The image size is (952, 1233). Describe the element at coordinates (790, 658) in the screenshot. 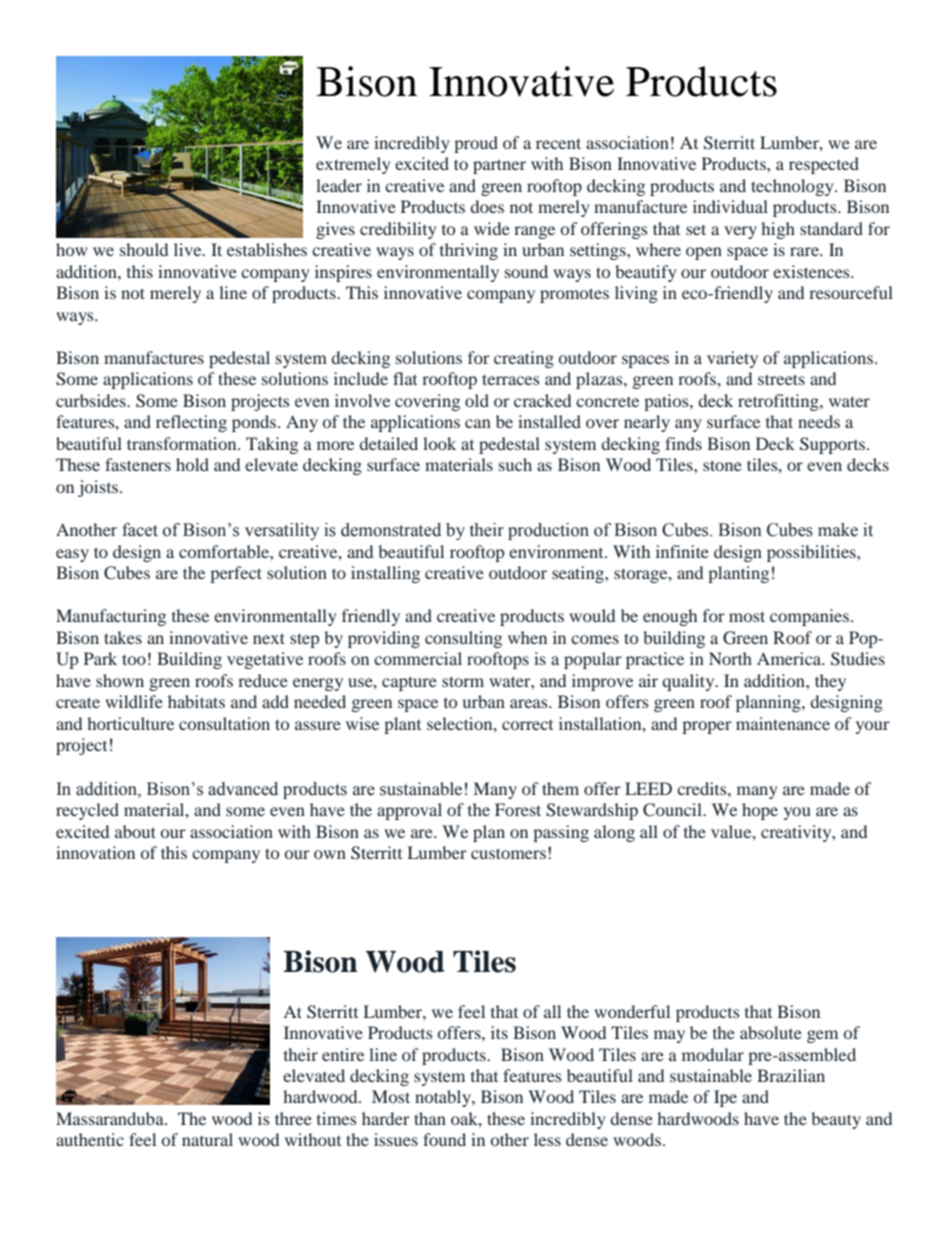

I see `America` at that location.
